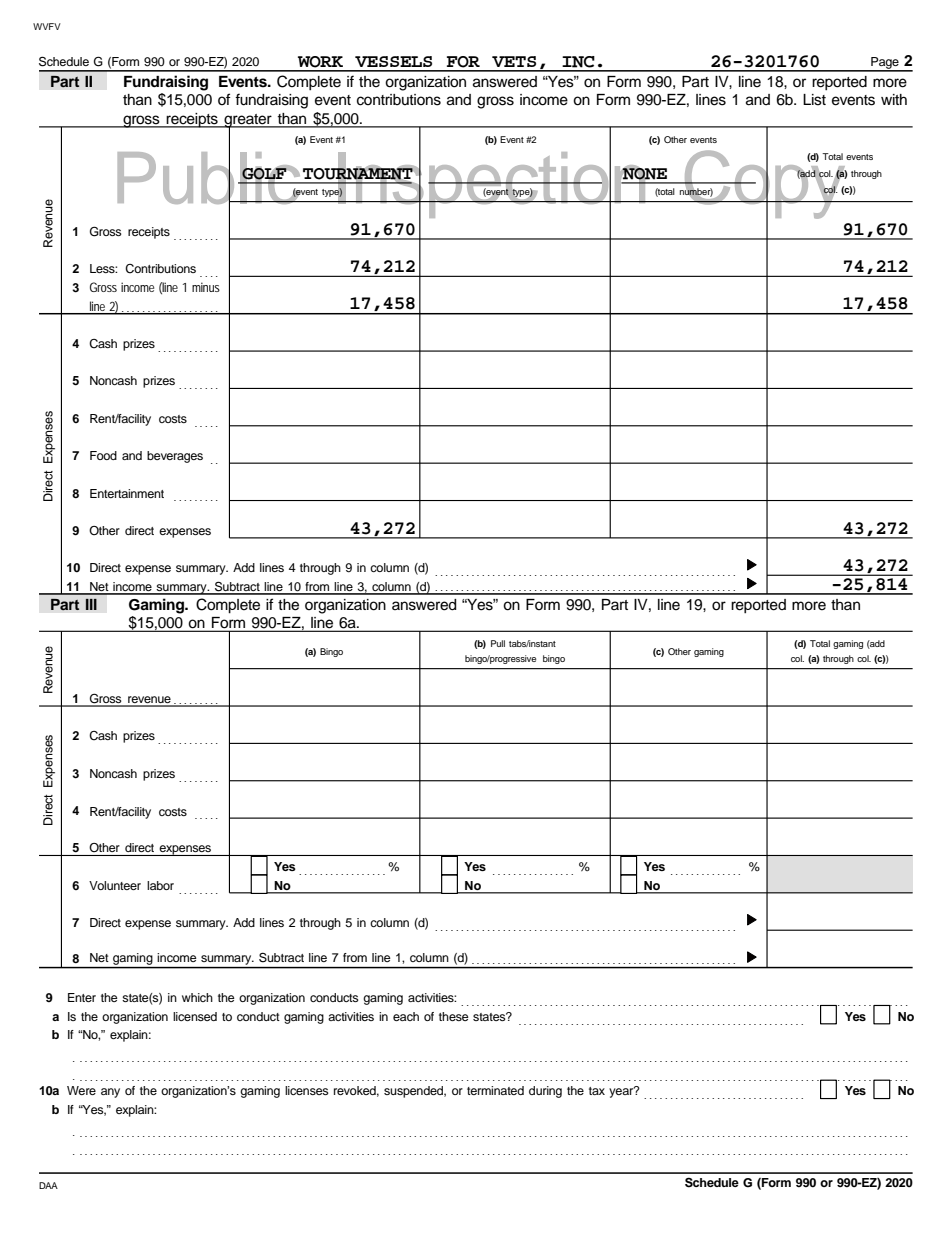 This screenshot has width=952, height=1233. Describe the element at coordinates (160, 885) in the screenshot. I see `labor` at that location.
